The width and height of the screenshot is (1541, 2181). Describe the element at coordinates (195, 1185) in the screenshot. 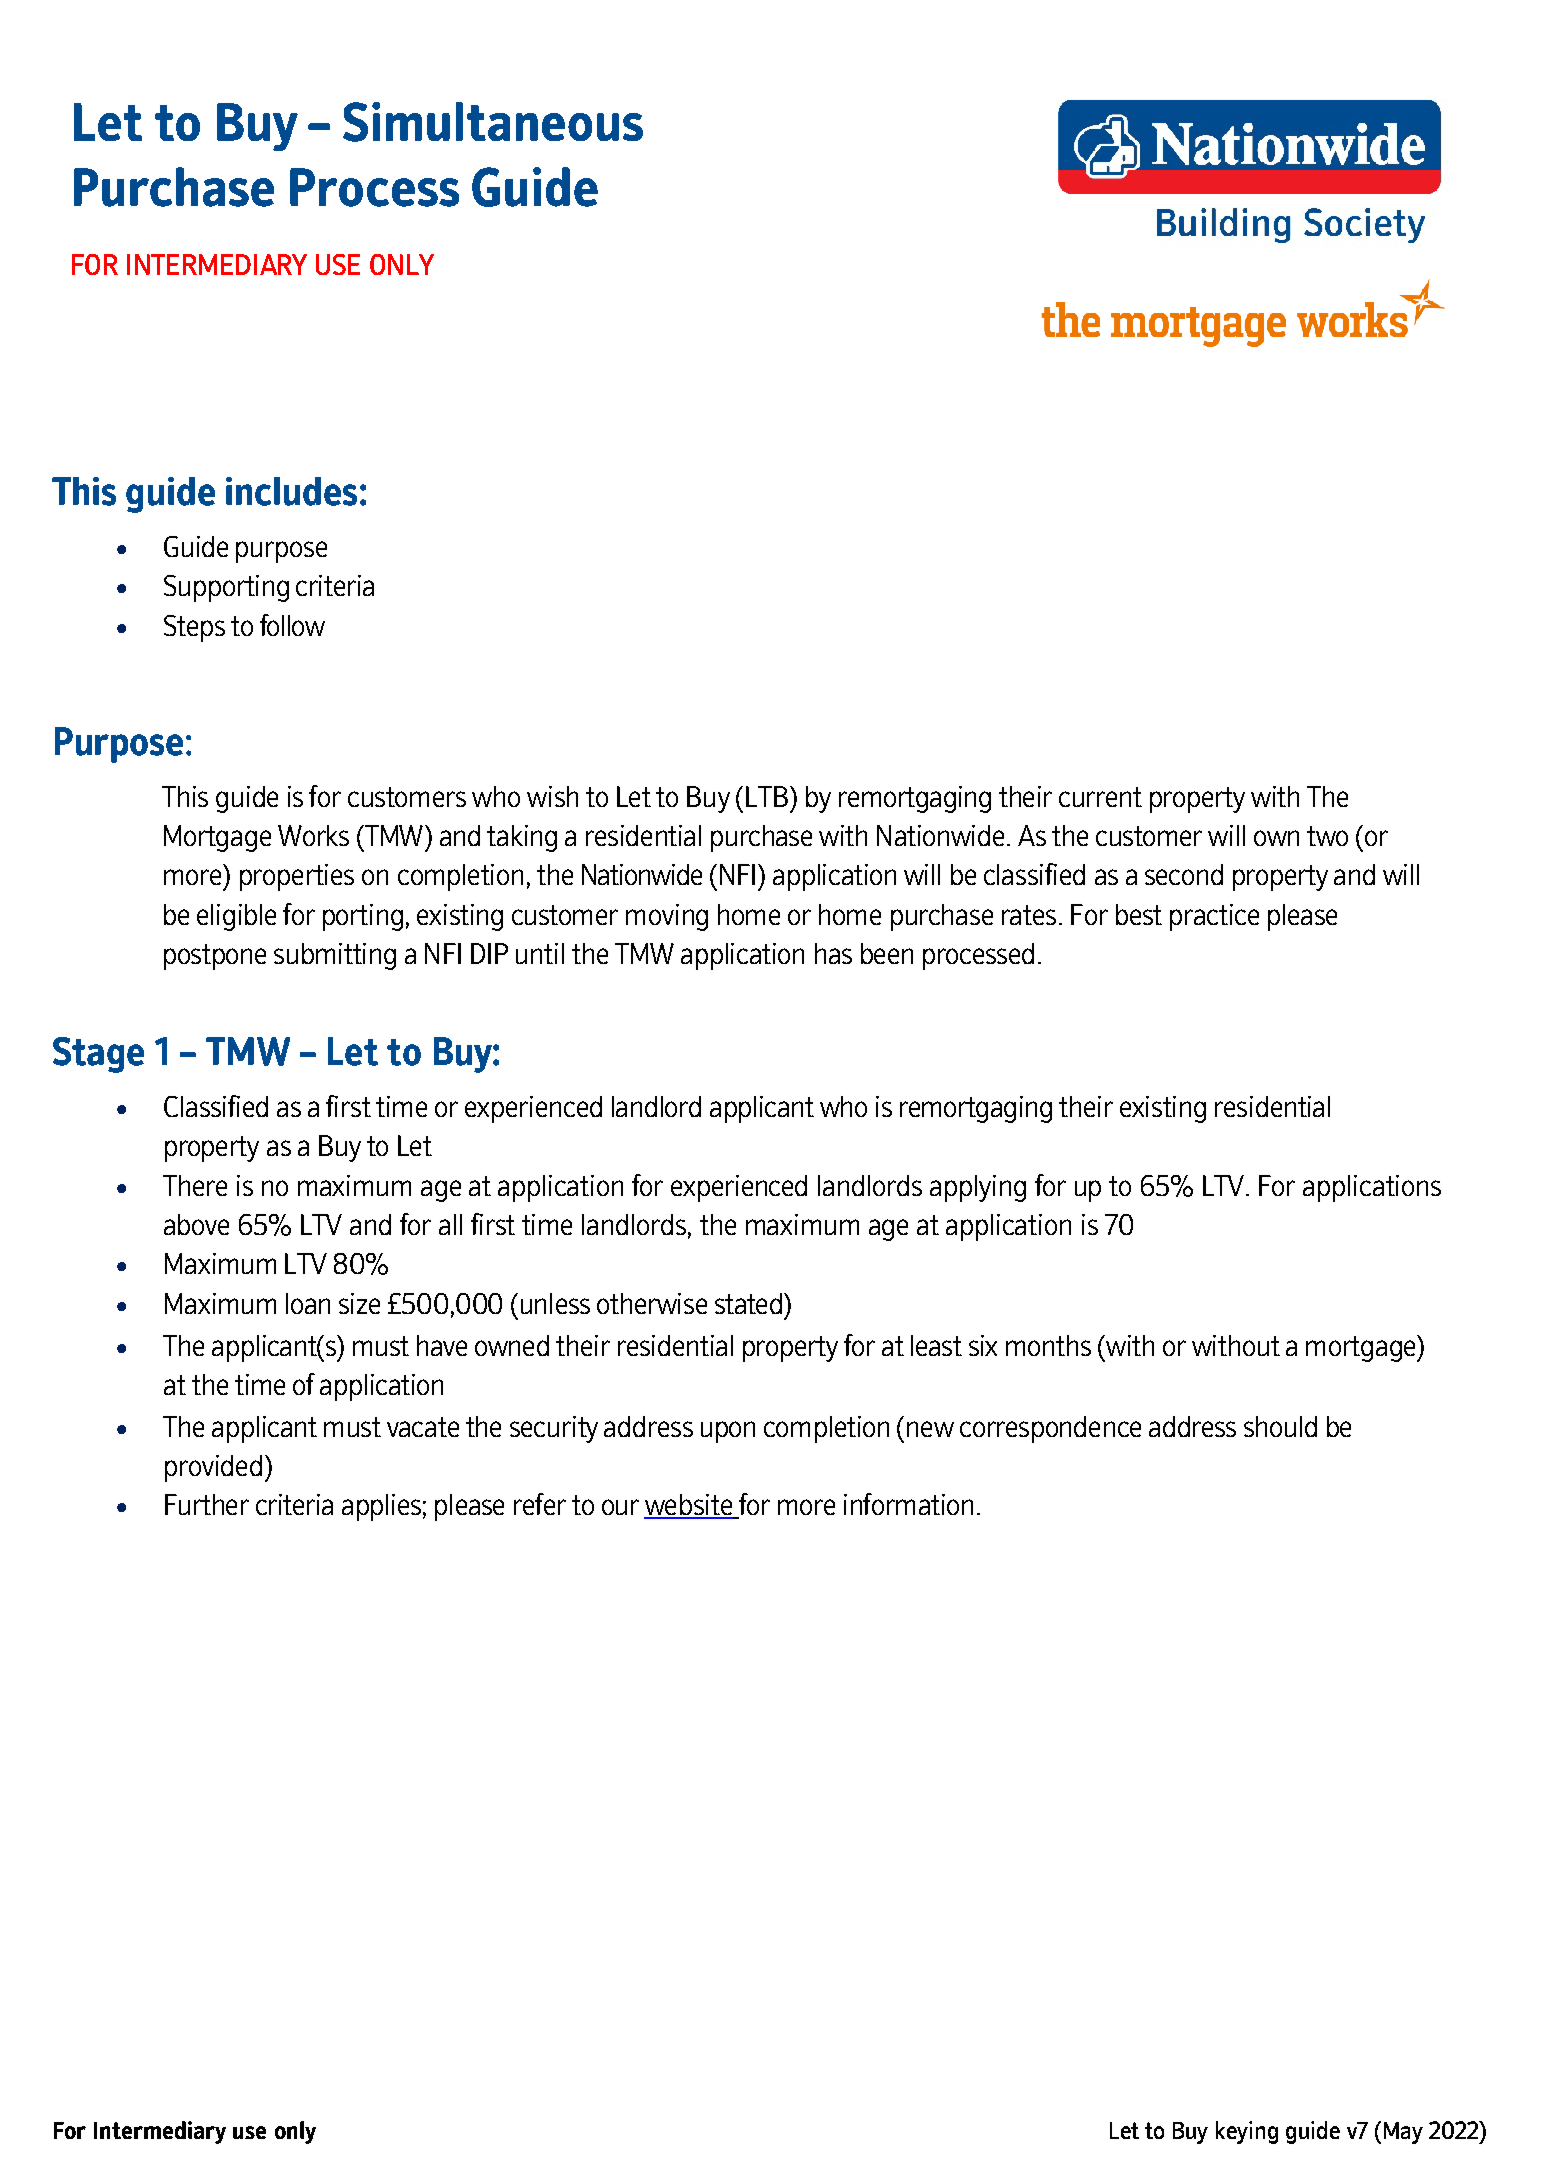

I see `There` at that location.
